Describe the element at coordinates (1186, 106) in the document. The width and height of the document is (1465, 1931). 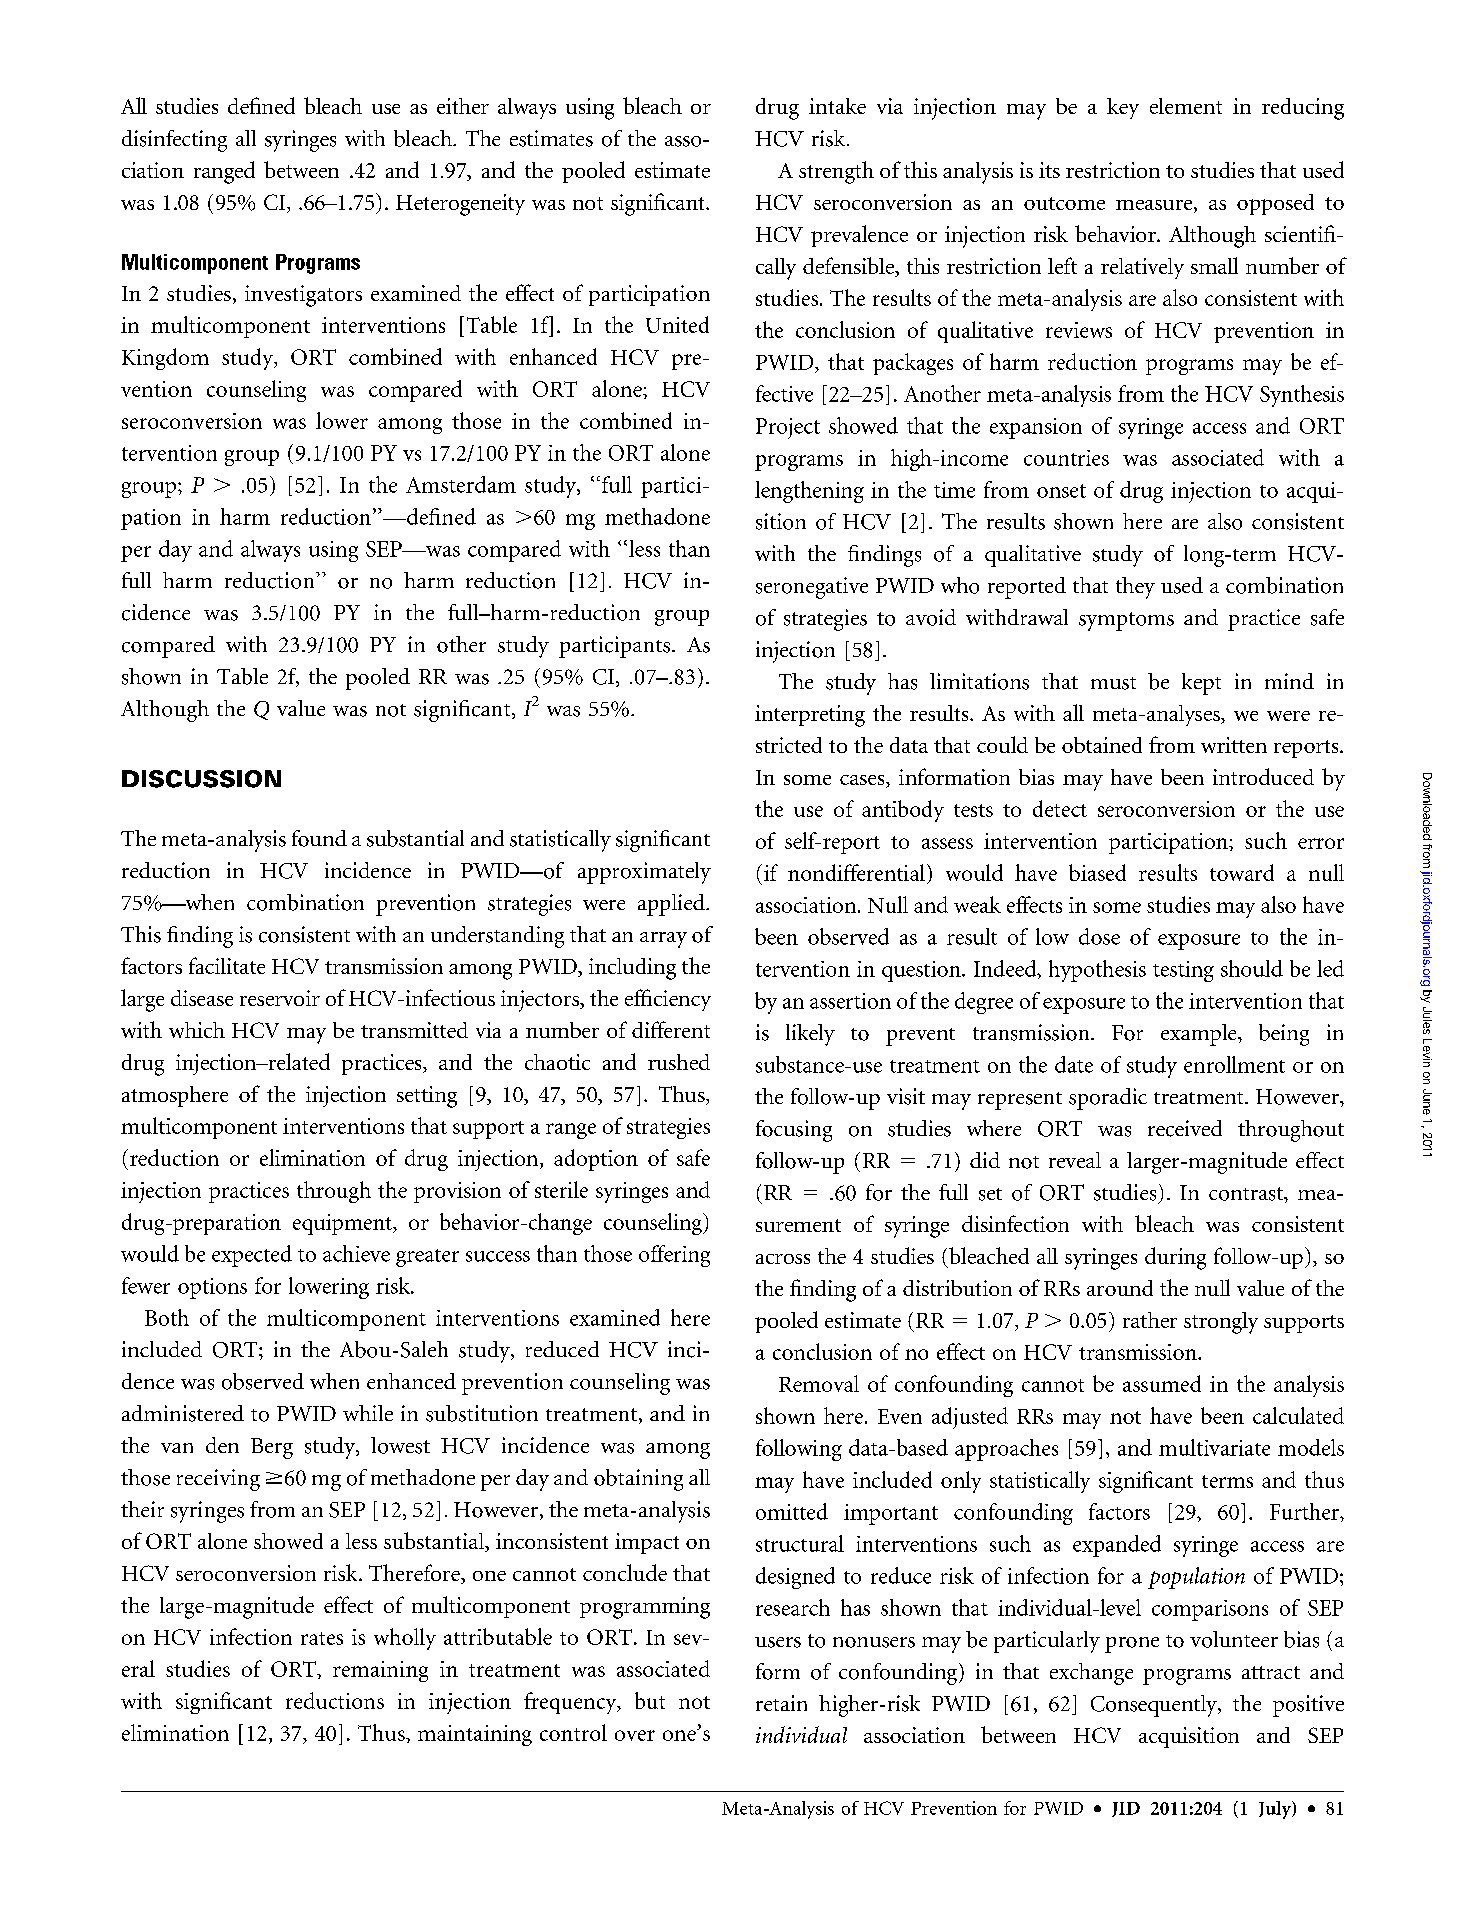
I see `element` at that location.
